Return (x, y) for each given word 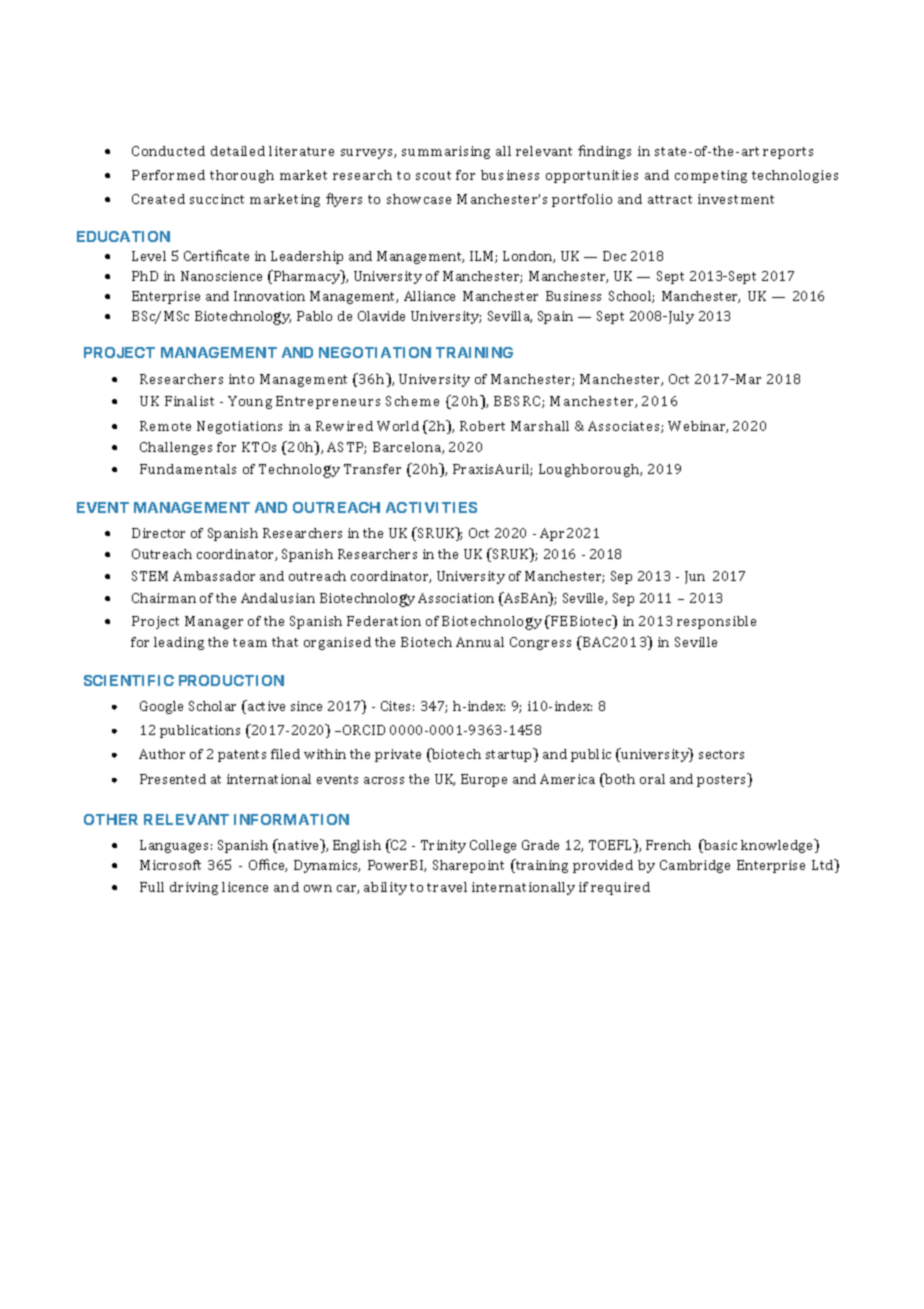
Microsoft (170, 865)
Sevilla (510, 317)
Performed (168, 175)
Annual (480, 642)
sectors (721, 754)
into (241, 379)
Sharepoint (468, 866)
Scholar (212, 706)
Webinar (698, 427)
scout (433, 175)
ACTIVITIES (431, 507)
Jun (695, 577)
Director (158, 533)
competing (711, 176)
